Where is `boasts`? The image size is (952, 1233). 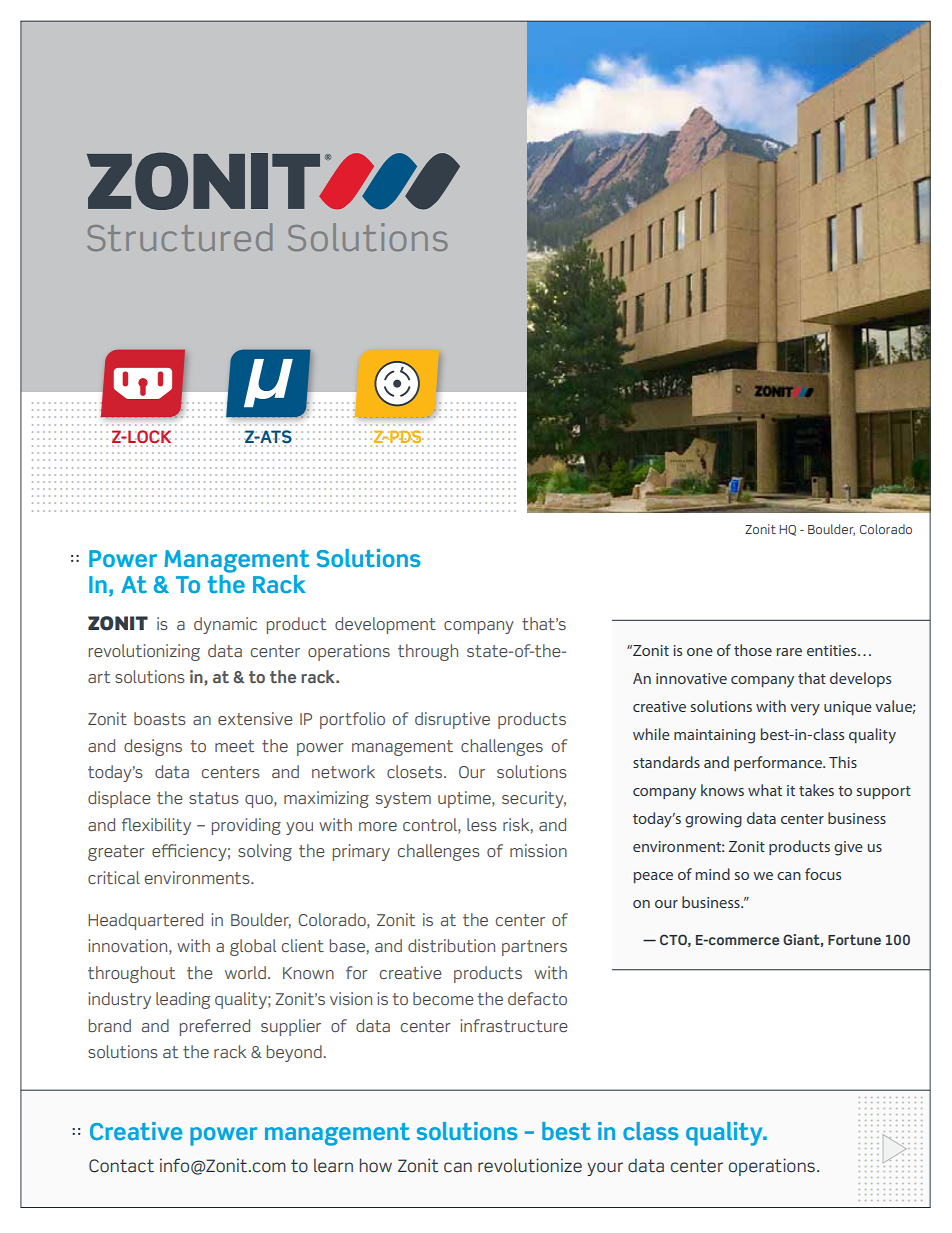 boasts is located at coordinates (160, 718).
